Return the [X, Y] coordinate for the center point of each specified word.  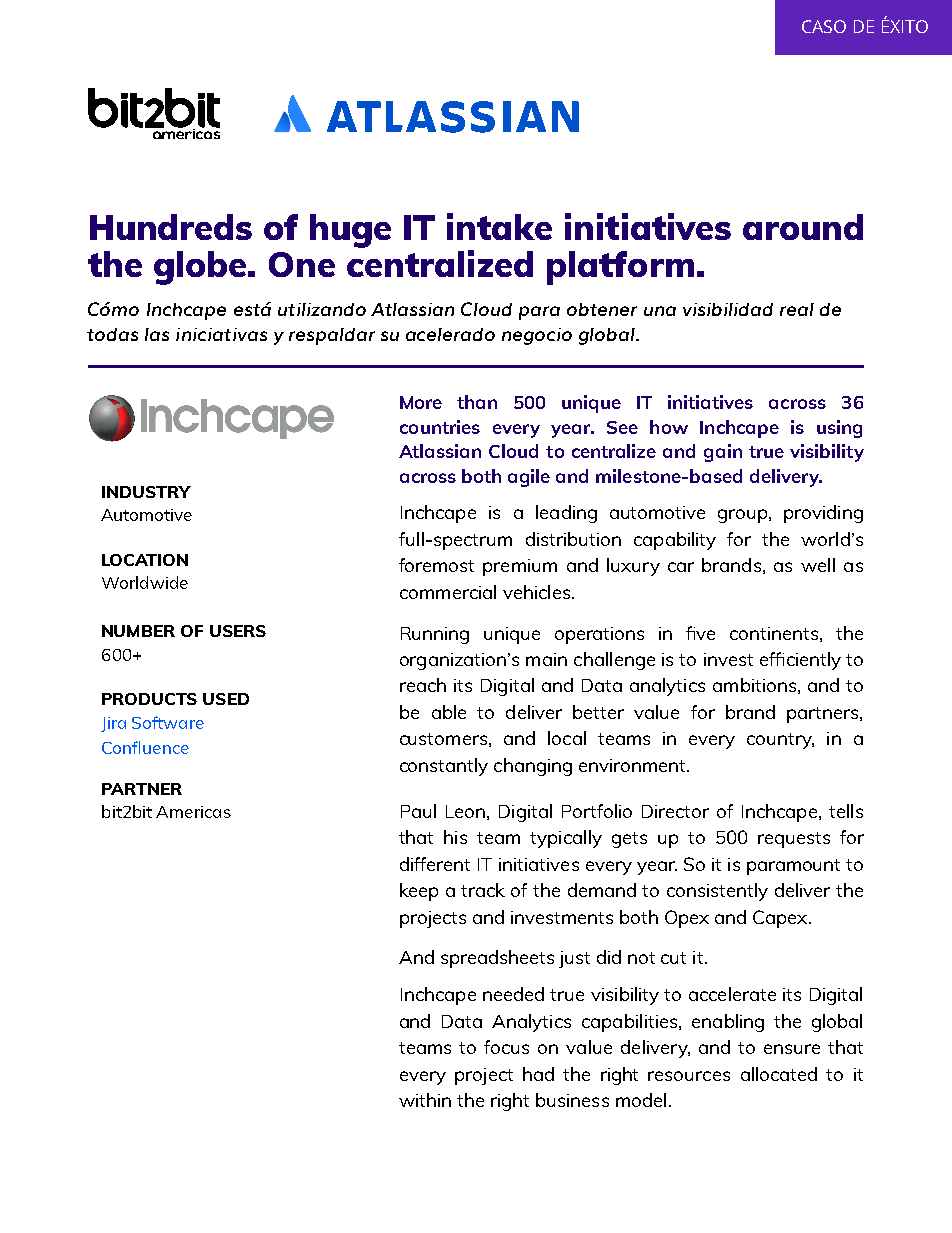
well [818, 565]
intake [499, 226]
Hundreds [171, 227]
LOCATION [145, 560]
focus [506, 1047]
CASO [824, 26]
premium [520, 567]
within [425, 1100]
